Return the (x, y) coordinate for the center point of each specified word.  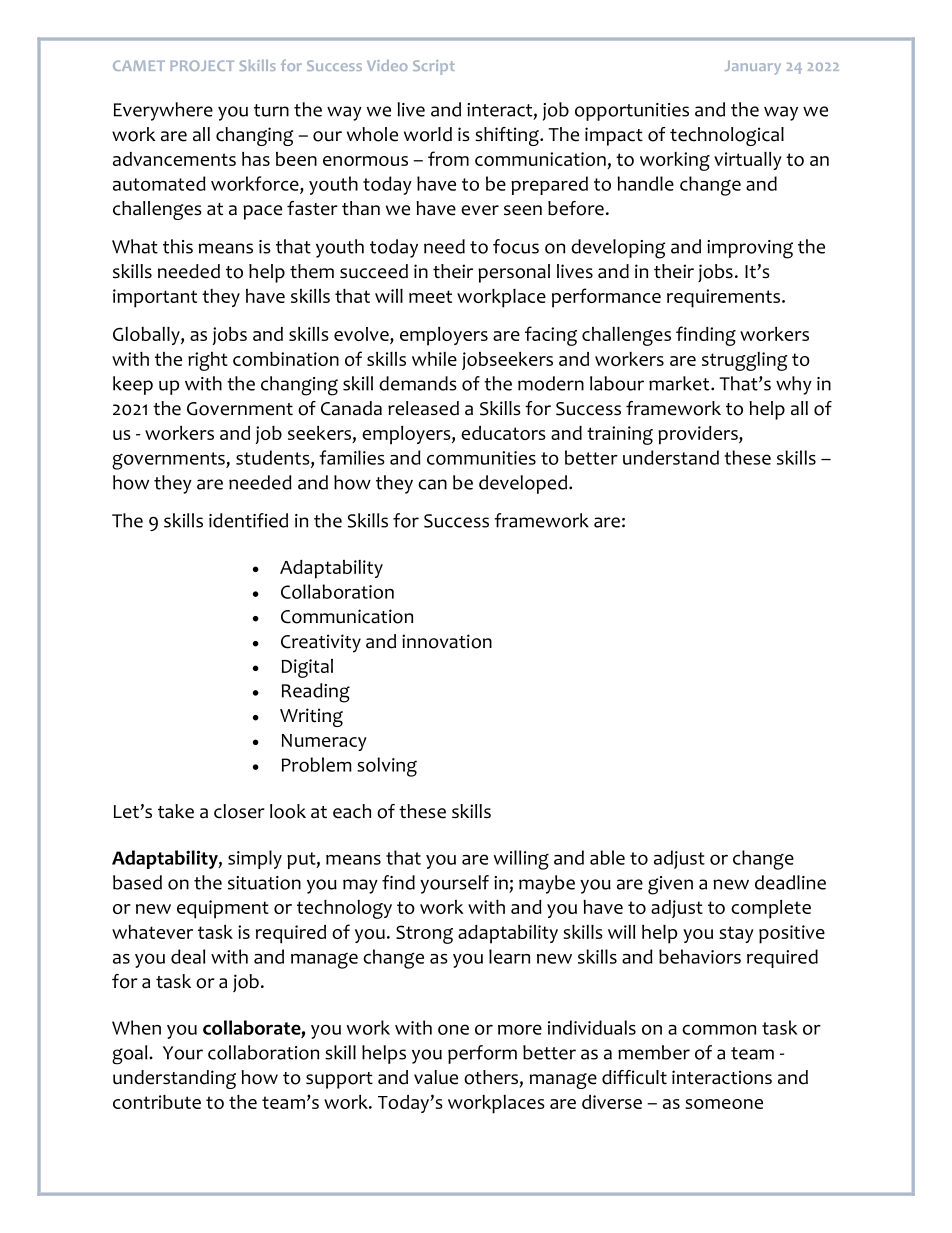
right (208, 361)
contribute (157, 1102)
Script (434, 67)
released (423, 408)
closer (239, 811)
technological (727, 136)
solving (387, 767)
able (607, 857)
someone (724, 1104)
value (436, 1077)
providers (699, 435)
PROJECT (202, 65)
